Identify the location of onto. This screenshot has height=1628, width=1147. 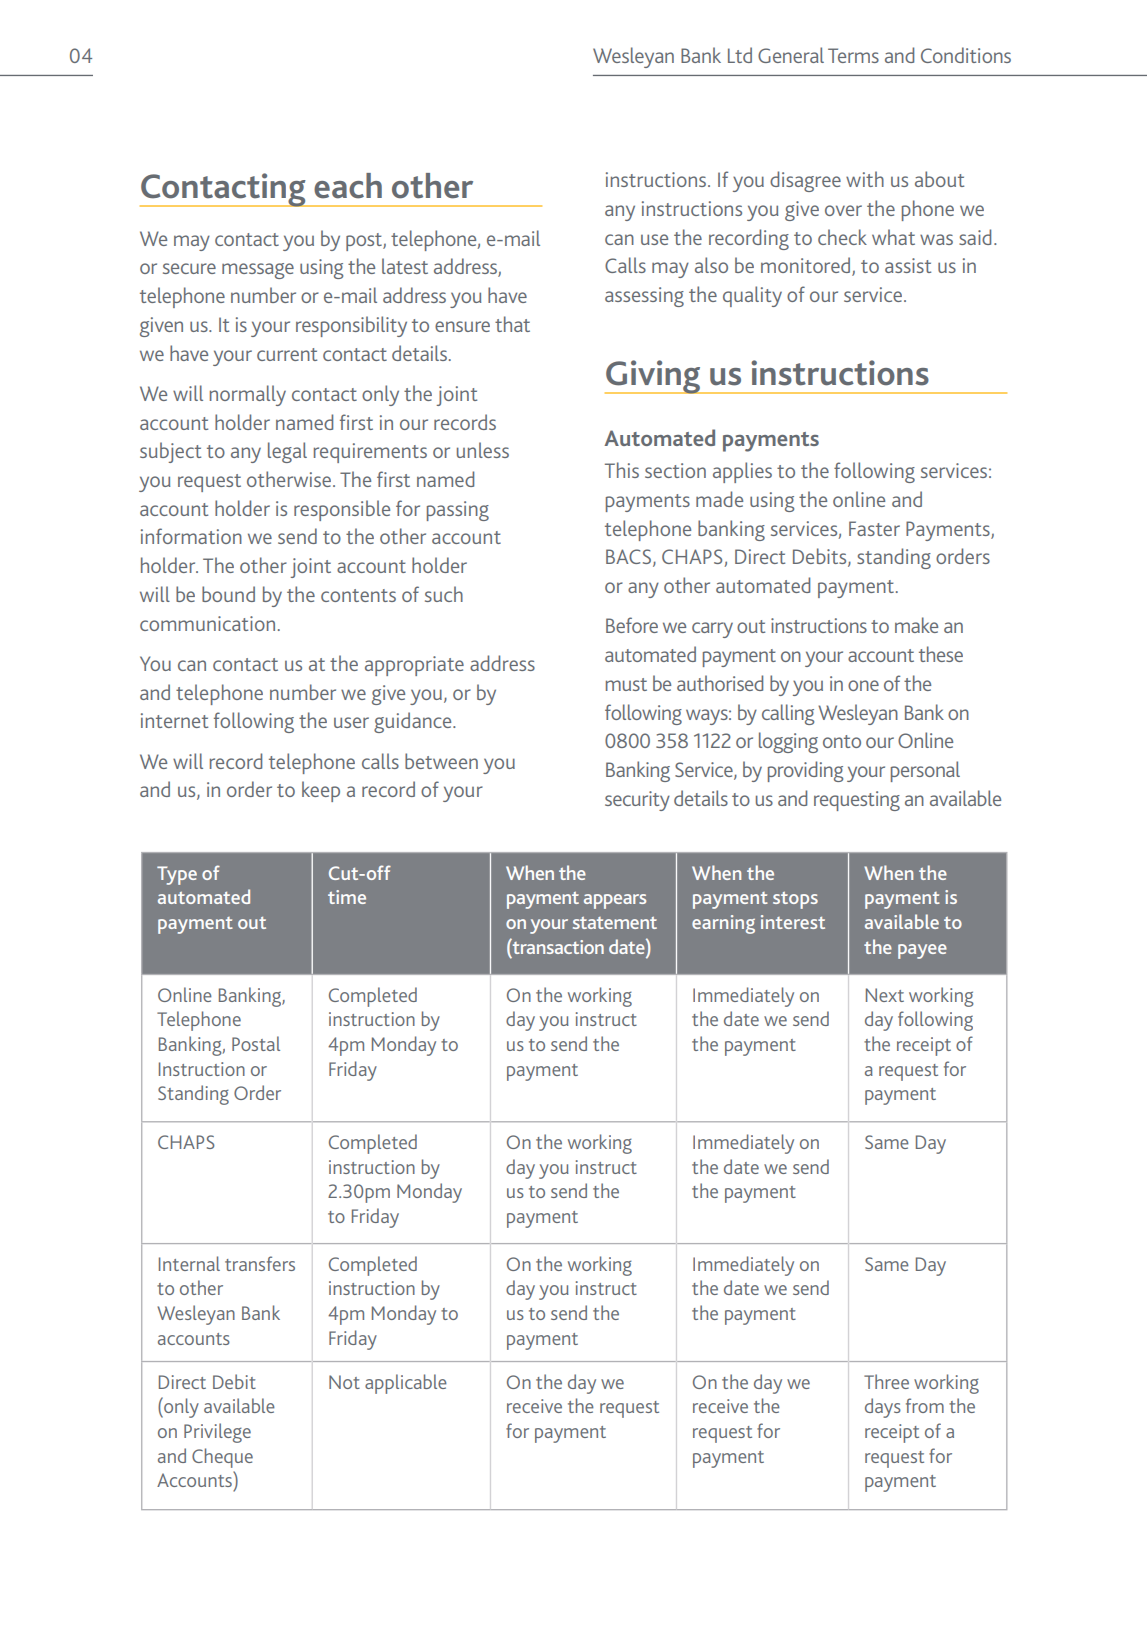
(842, 741).
